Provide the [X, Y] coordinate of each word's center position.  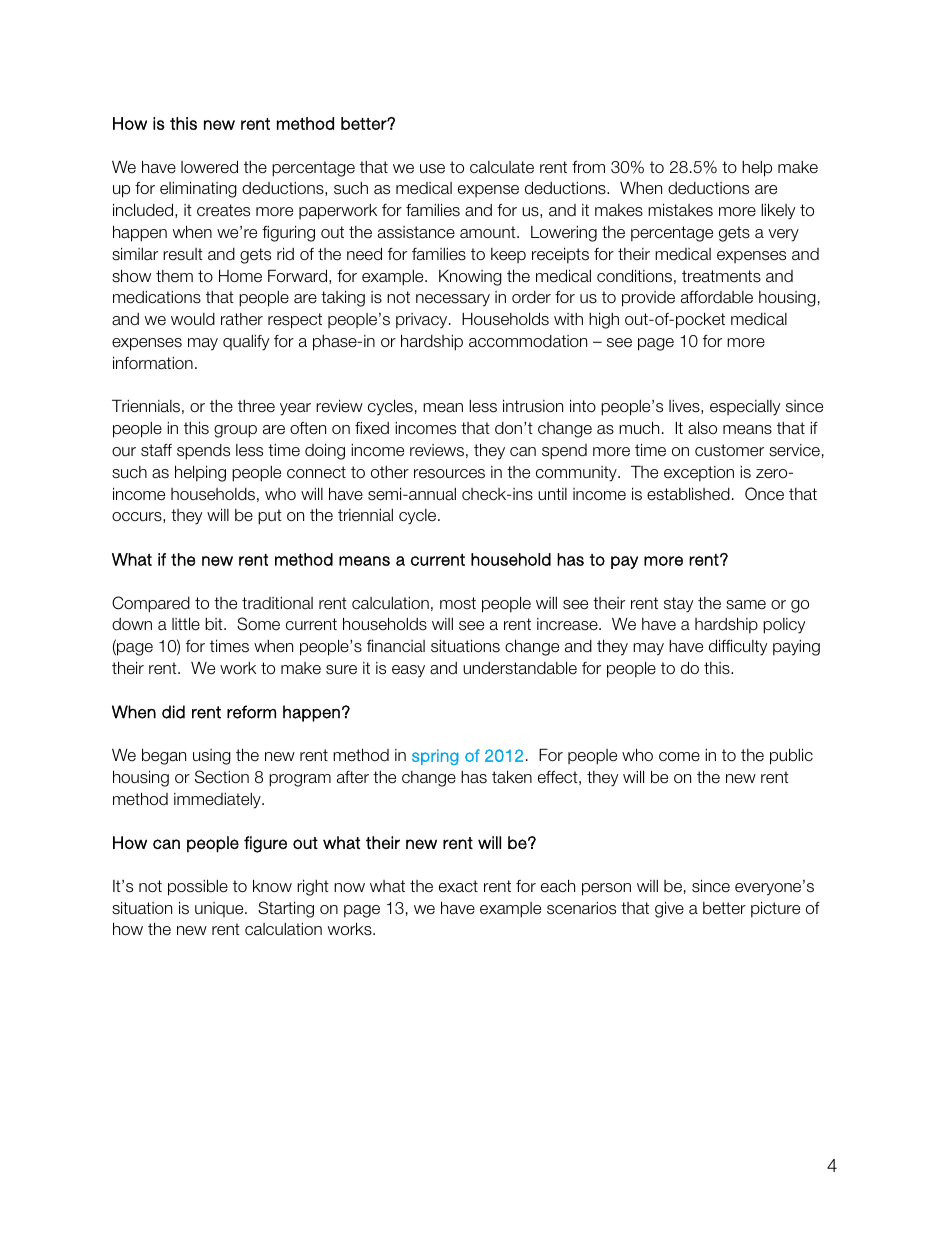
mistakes [680, 210]
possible [198, 887]
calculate [502, 167]
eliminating [198, 189]
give [669, 909]
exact [458, 886]
